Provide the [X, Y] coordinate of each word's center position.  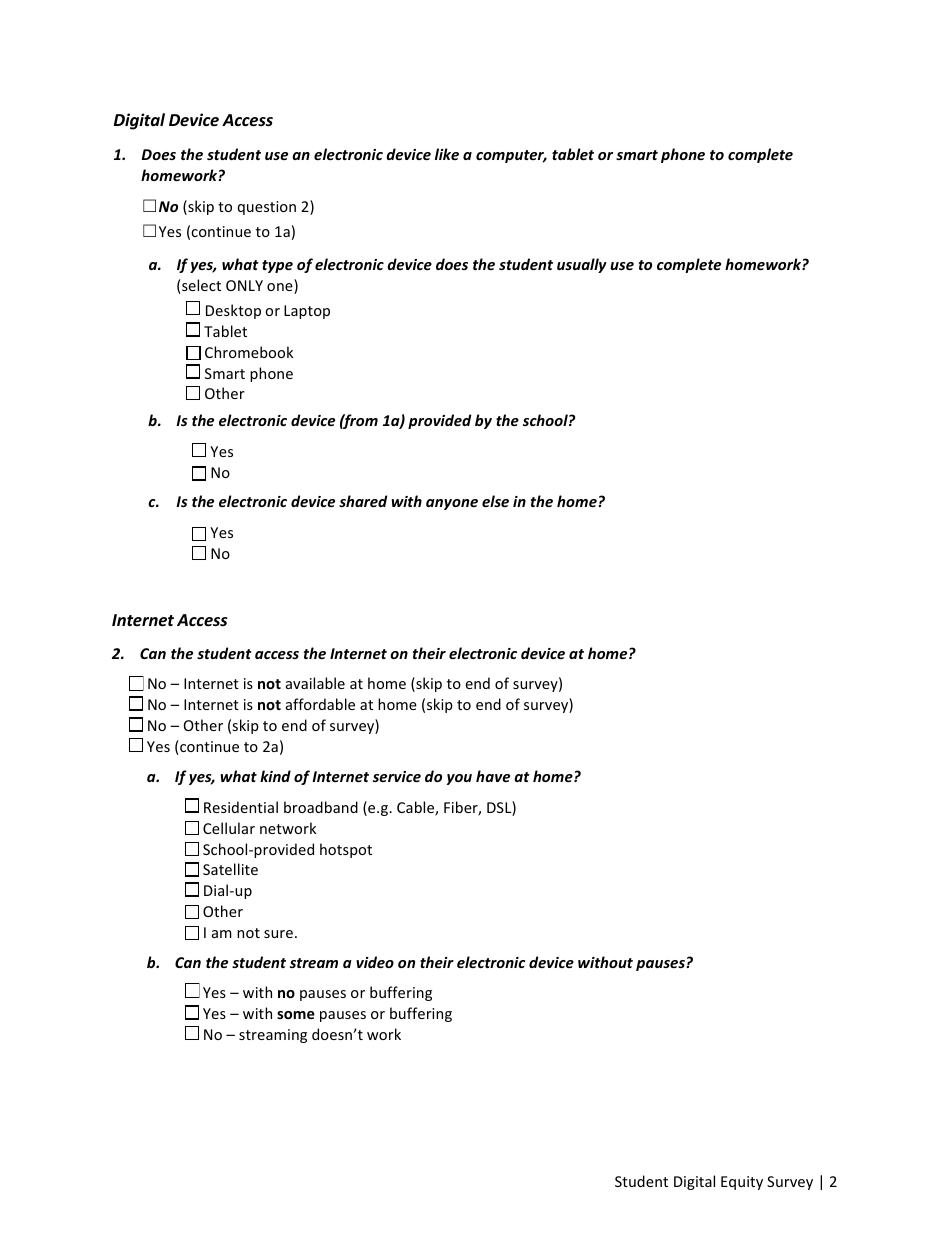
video [375, 962]
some [296, 1015]
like [447, 154]
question [267, 208]
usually [582, 265]
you [459, 779]
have [493, 776]
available [315, 683]
